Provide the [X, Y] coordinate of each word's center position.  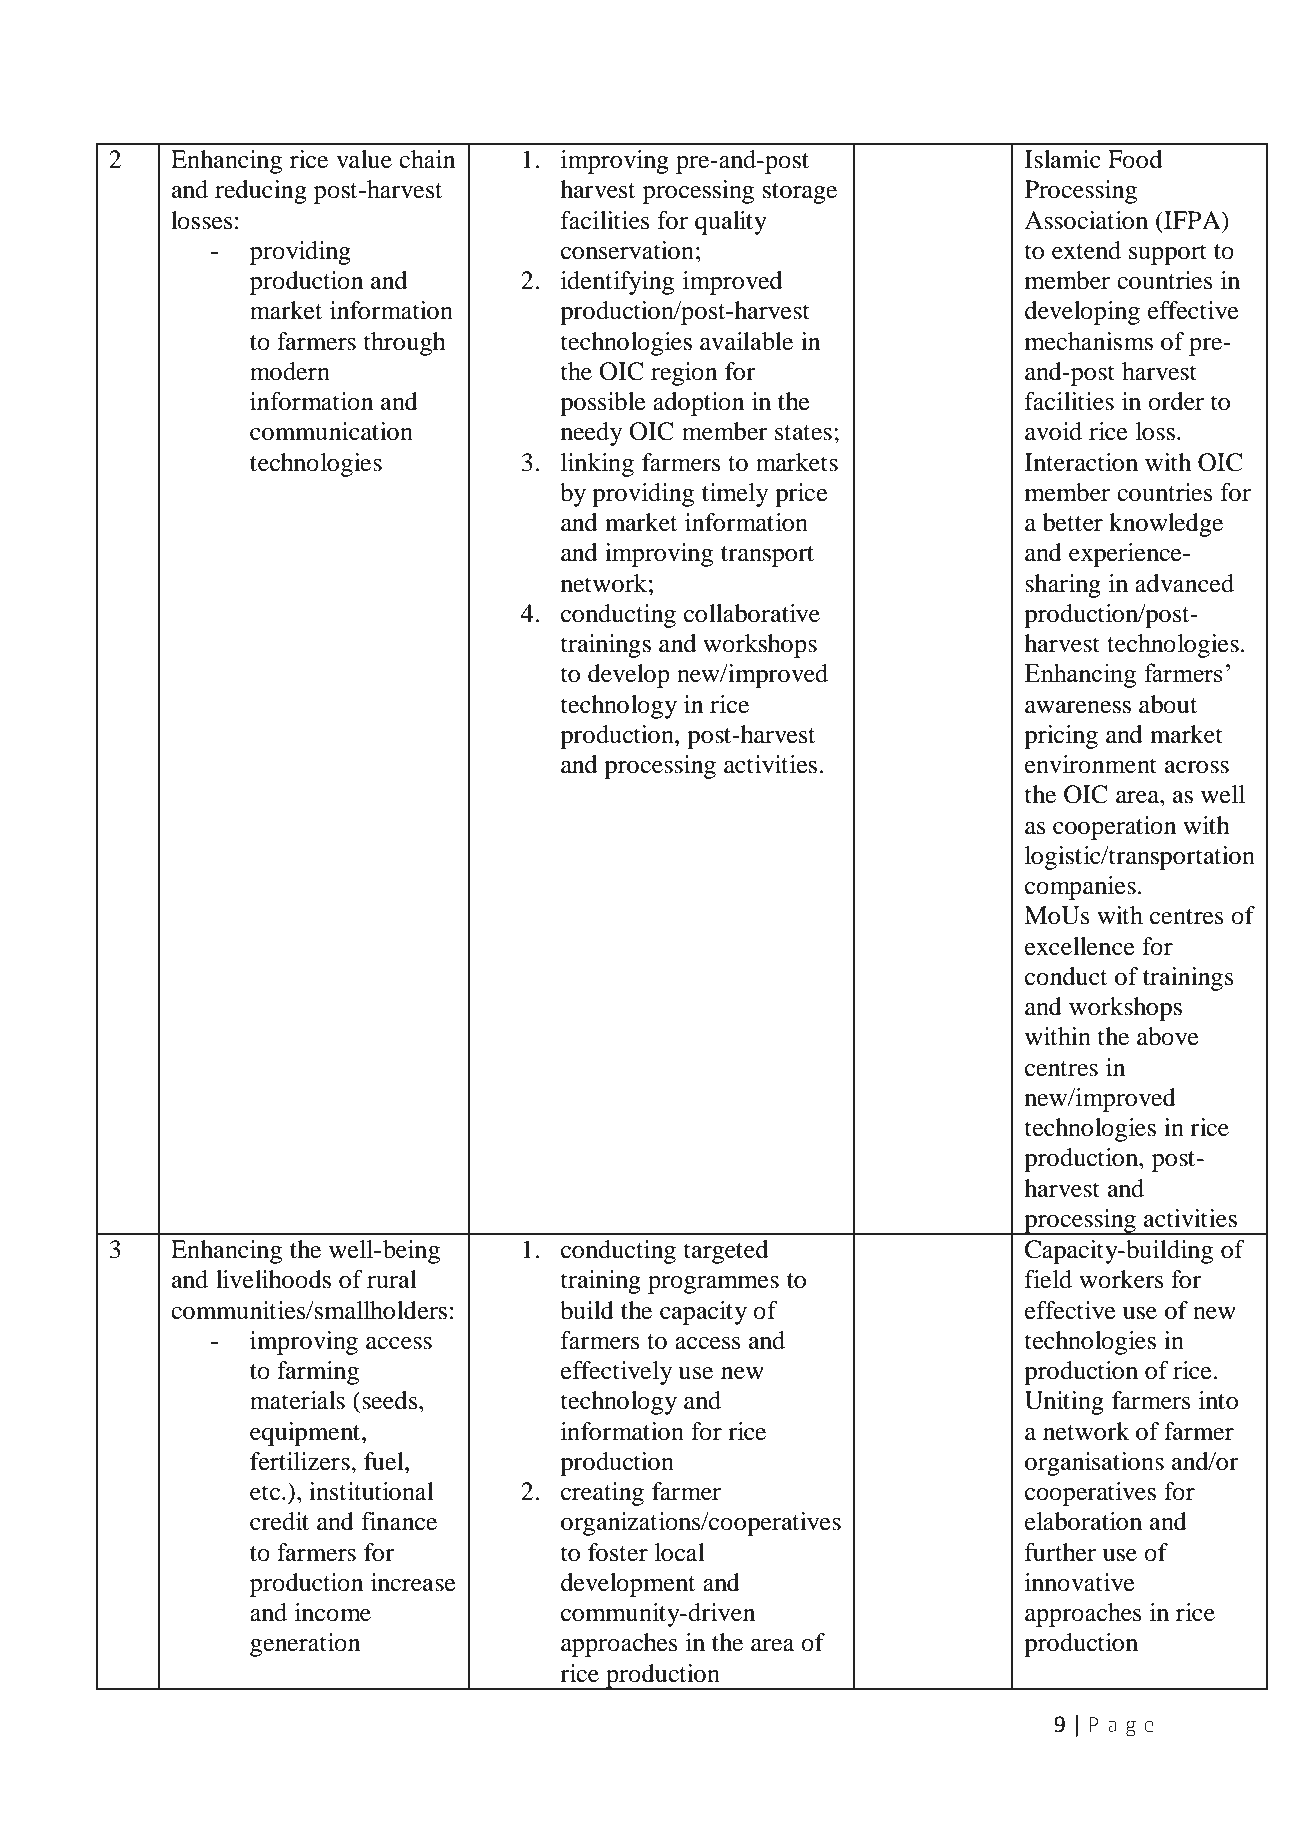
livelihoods [273, 1279]
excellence [1080, 946]
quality [731, 223]
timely [735, 495]
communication [331, 431]
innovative [1080, 1582]
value [364, 159]
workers [1121, 1279]
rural [392, 1279]
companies [1080, 888]
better [1073, 522]
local [680, 1552]
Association [1086, 220]
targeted [726, 1252]
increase [413, 1582]
